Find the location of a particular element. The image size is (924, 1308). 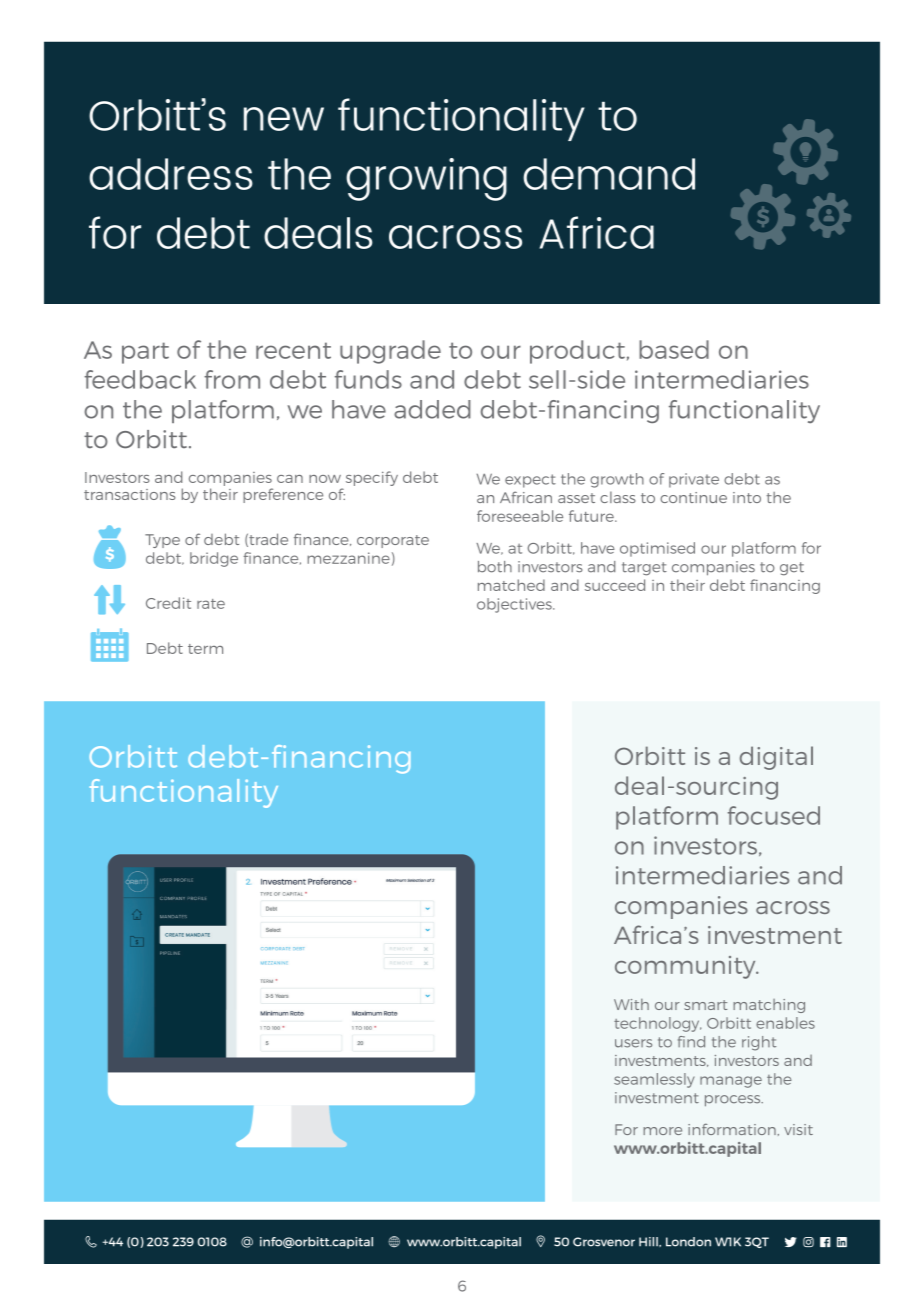

With is located at coordinates (631, 1004).
